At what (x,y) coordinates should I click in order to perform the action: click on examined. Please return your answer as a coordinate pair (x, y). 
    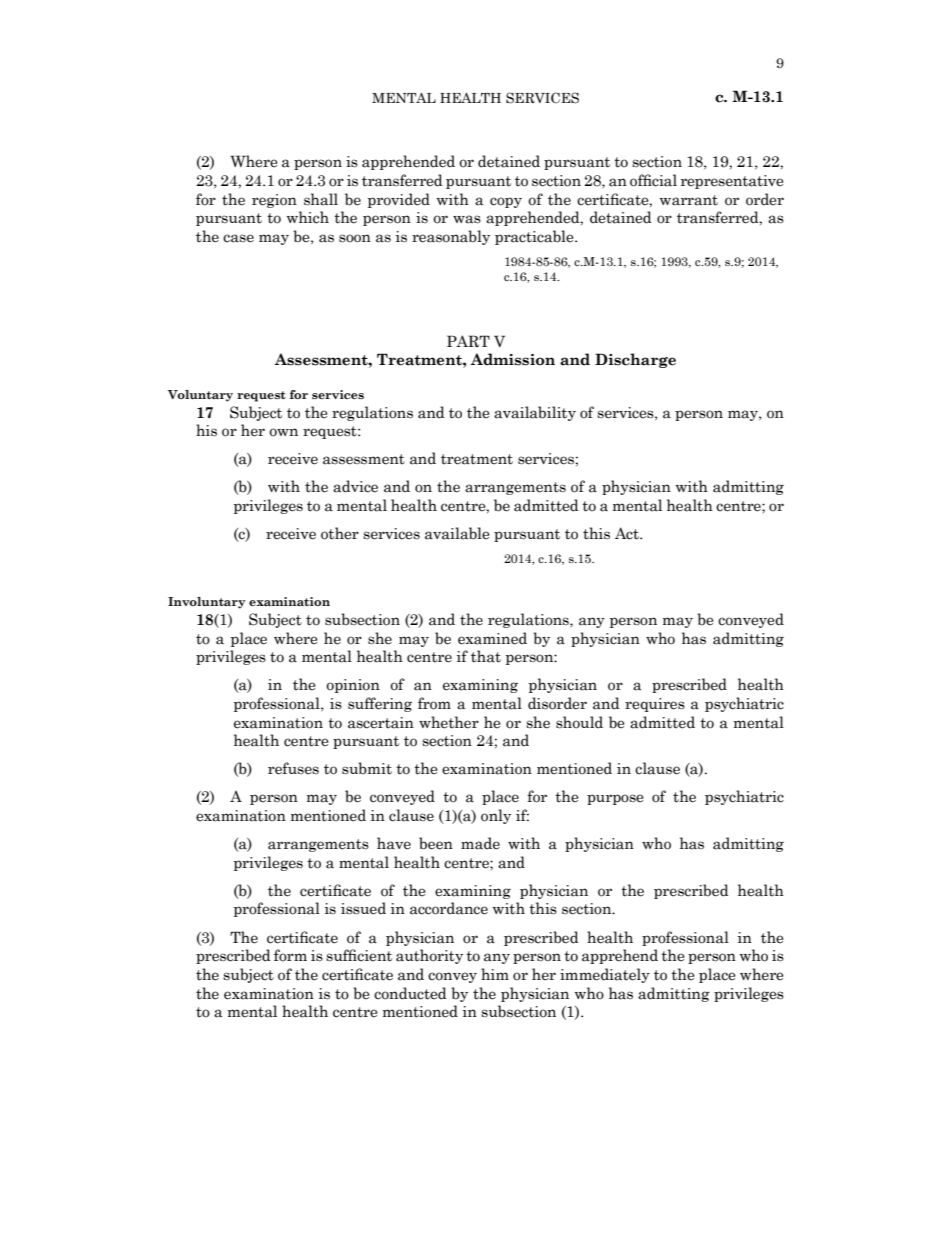
    Looking at the image, I should click on (492, 638).
